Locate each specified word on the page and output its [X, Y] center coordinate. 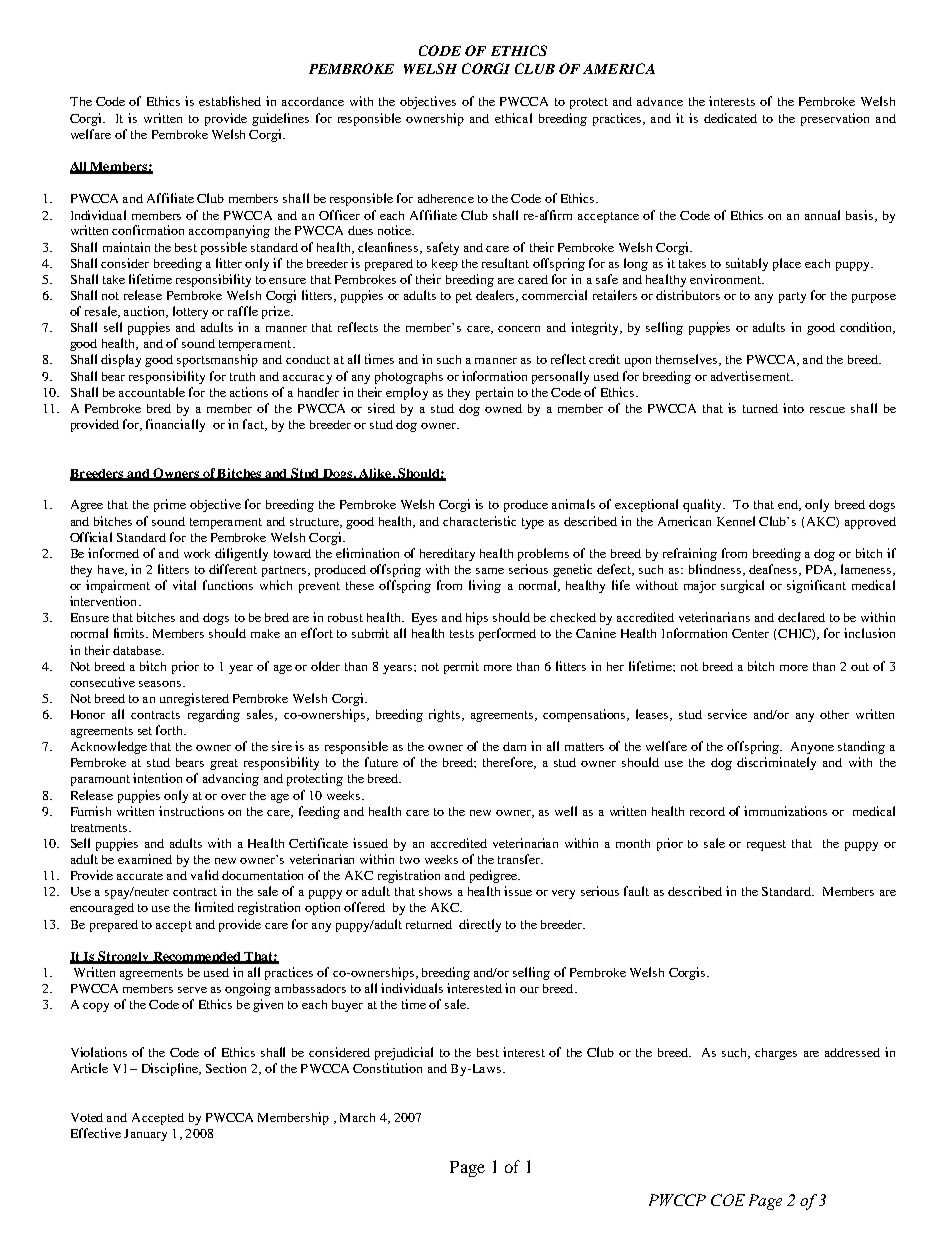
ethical [513, 118]
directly [480, 925]
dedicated [730, 118]
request [766, 845]
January [145, 1135]
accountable [152, 392]
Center [750, 633]
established [230, 101]
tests [462, 634]
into [793, 408]
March [357, 1117]
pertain [494, 393]
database [138, 650]
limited [214, 907]
